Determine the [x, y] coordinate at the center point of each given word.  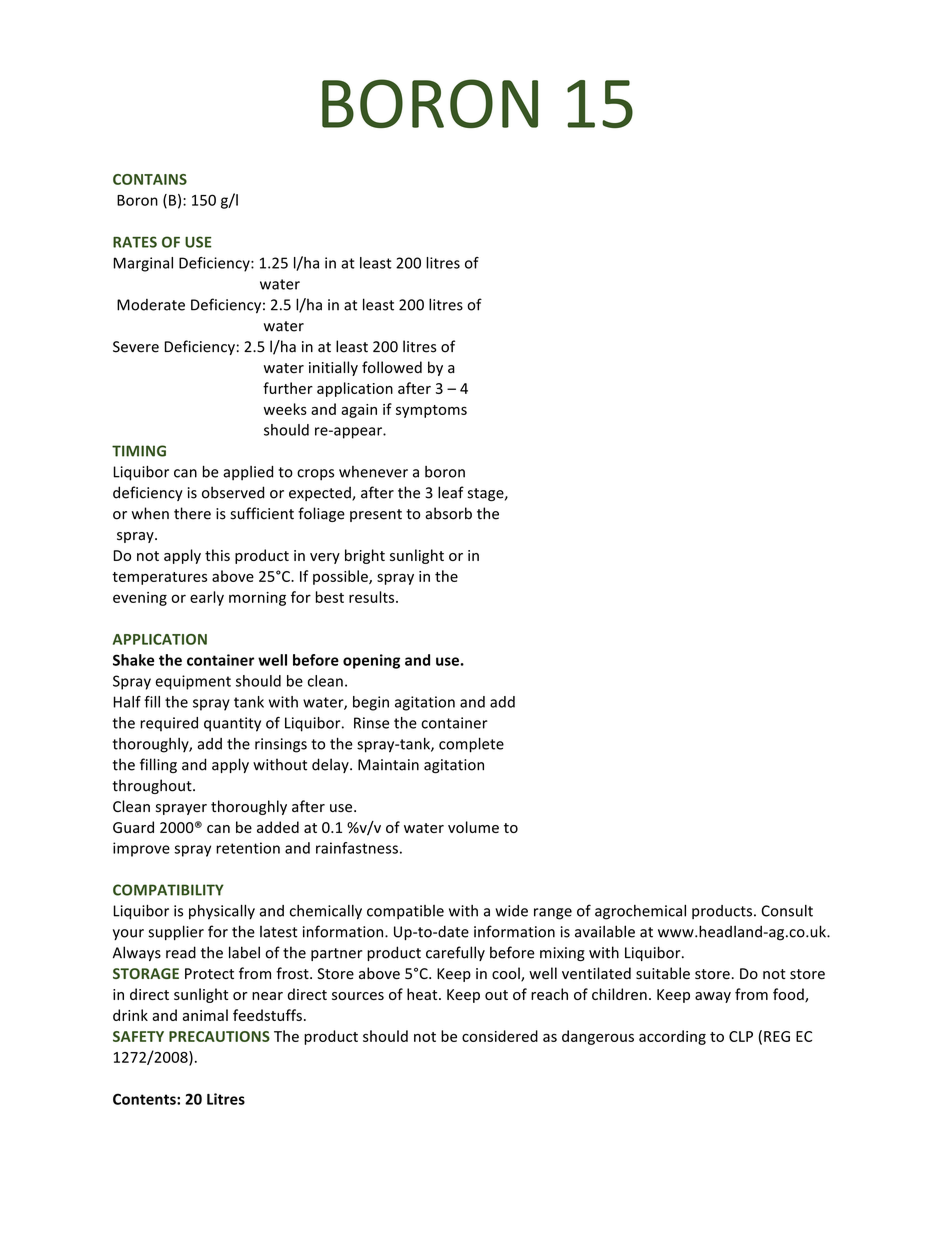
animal [205, 1015]
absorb [448, 513]
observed [233, 492]
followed [392, 367]
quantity [232, 724]
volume [473, 827]
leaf [451, 492]
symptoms [431, 411]
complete [471, 745]
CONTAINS [150, 179]
